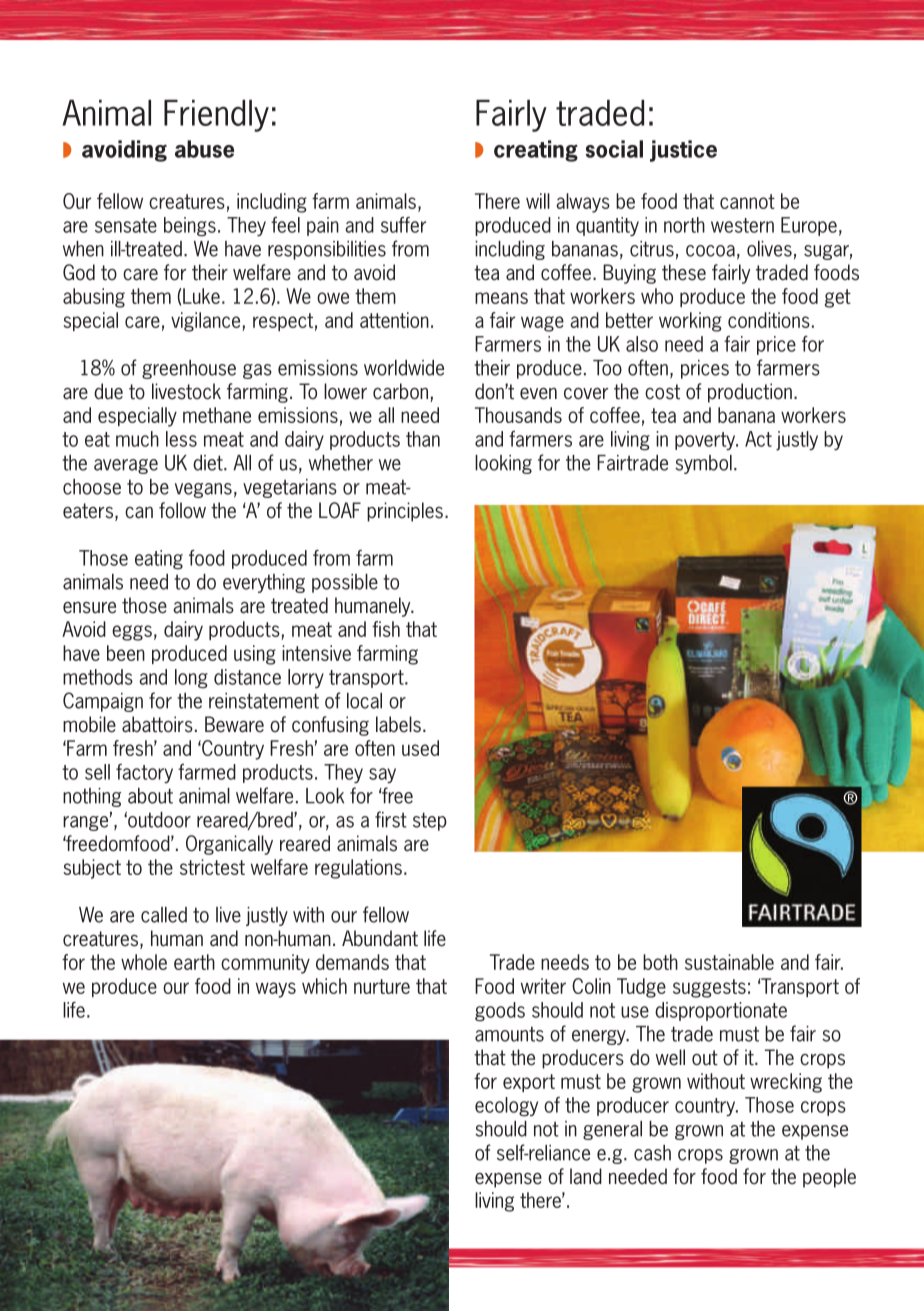 The image size is (924, 1311). What do you see at coordinates (132, 633) in the page?
I see `eggs` at bounding box center [132, 633].
